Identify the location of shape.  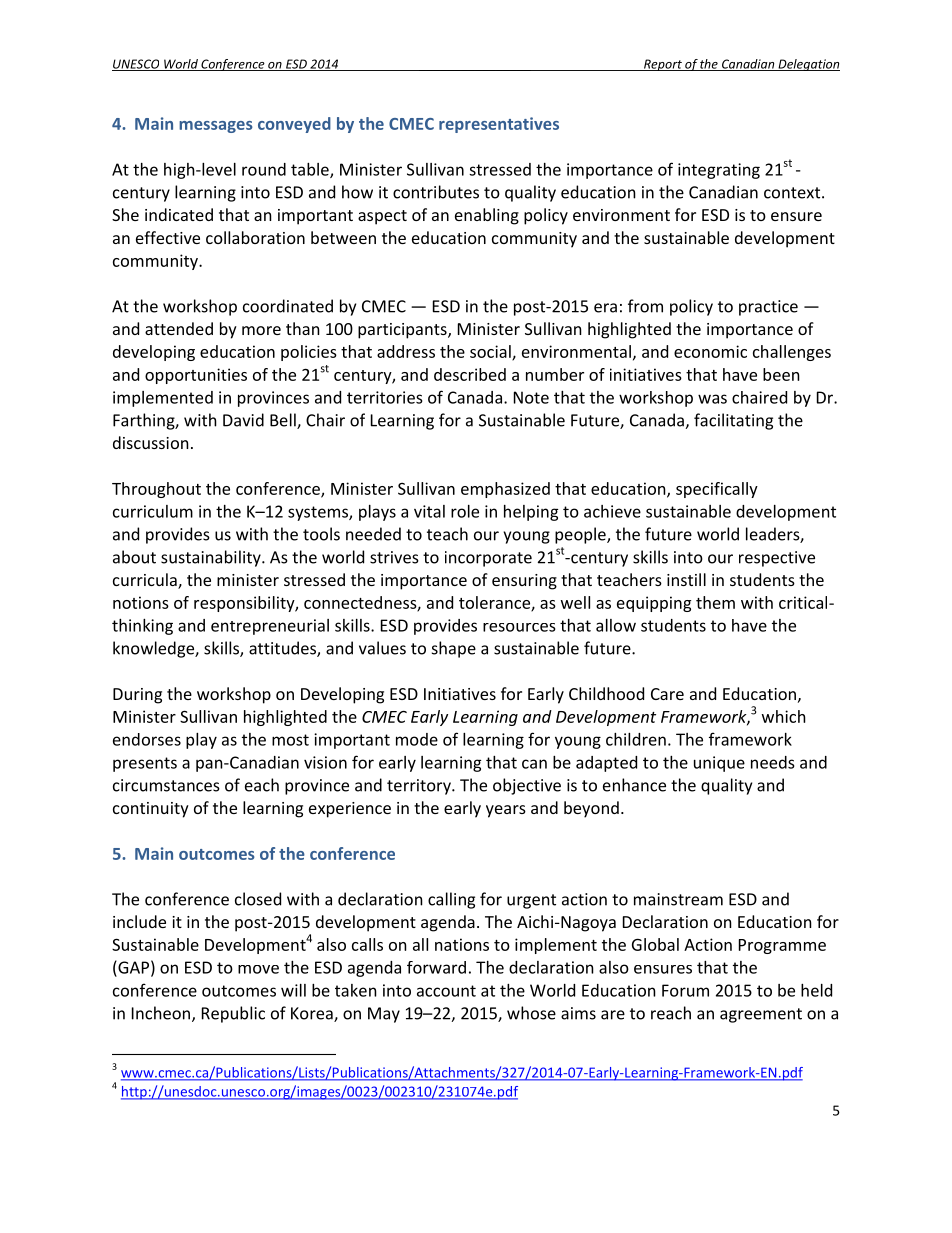
(454, 649).
